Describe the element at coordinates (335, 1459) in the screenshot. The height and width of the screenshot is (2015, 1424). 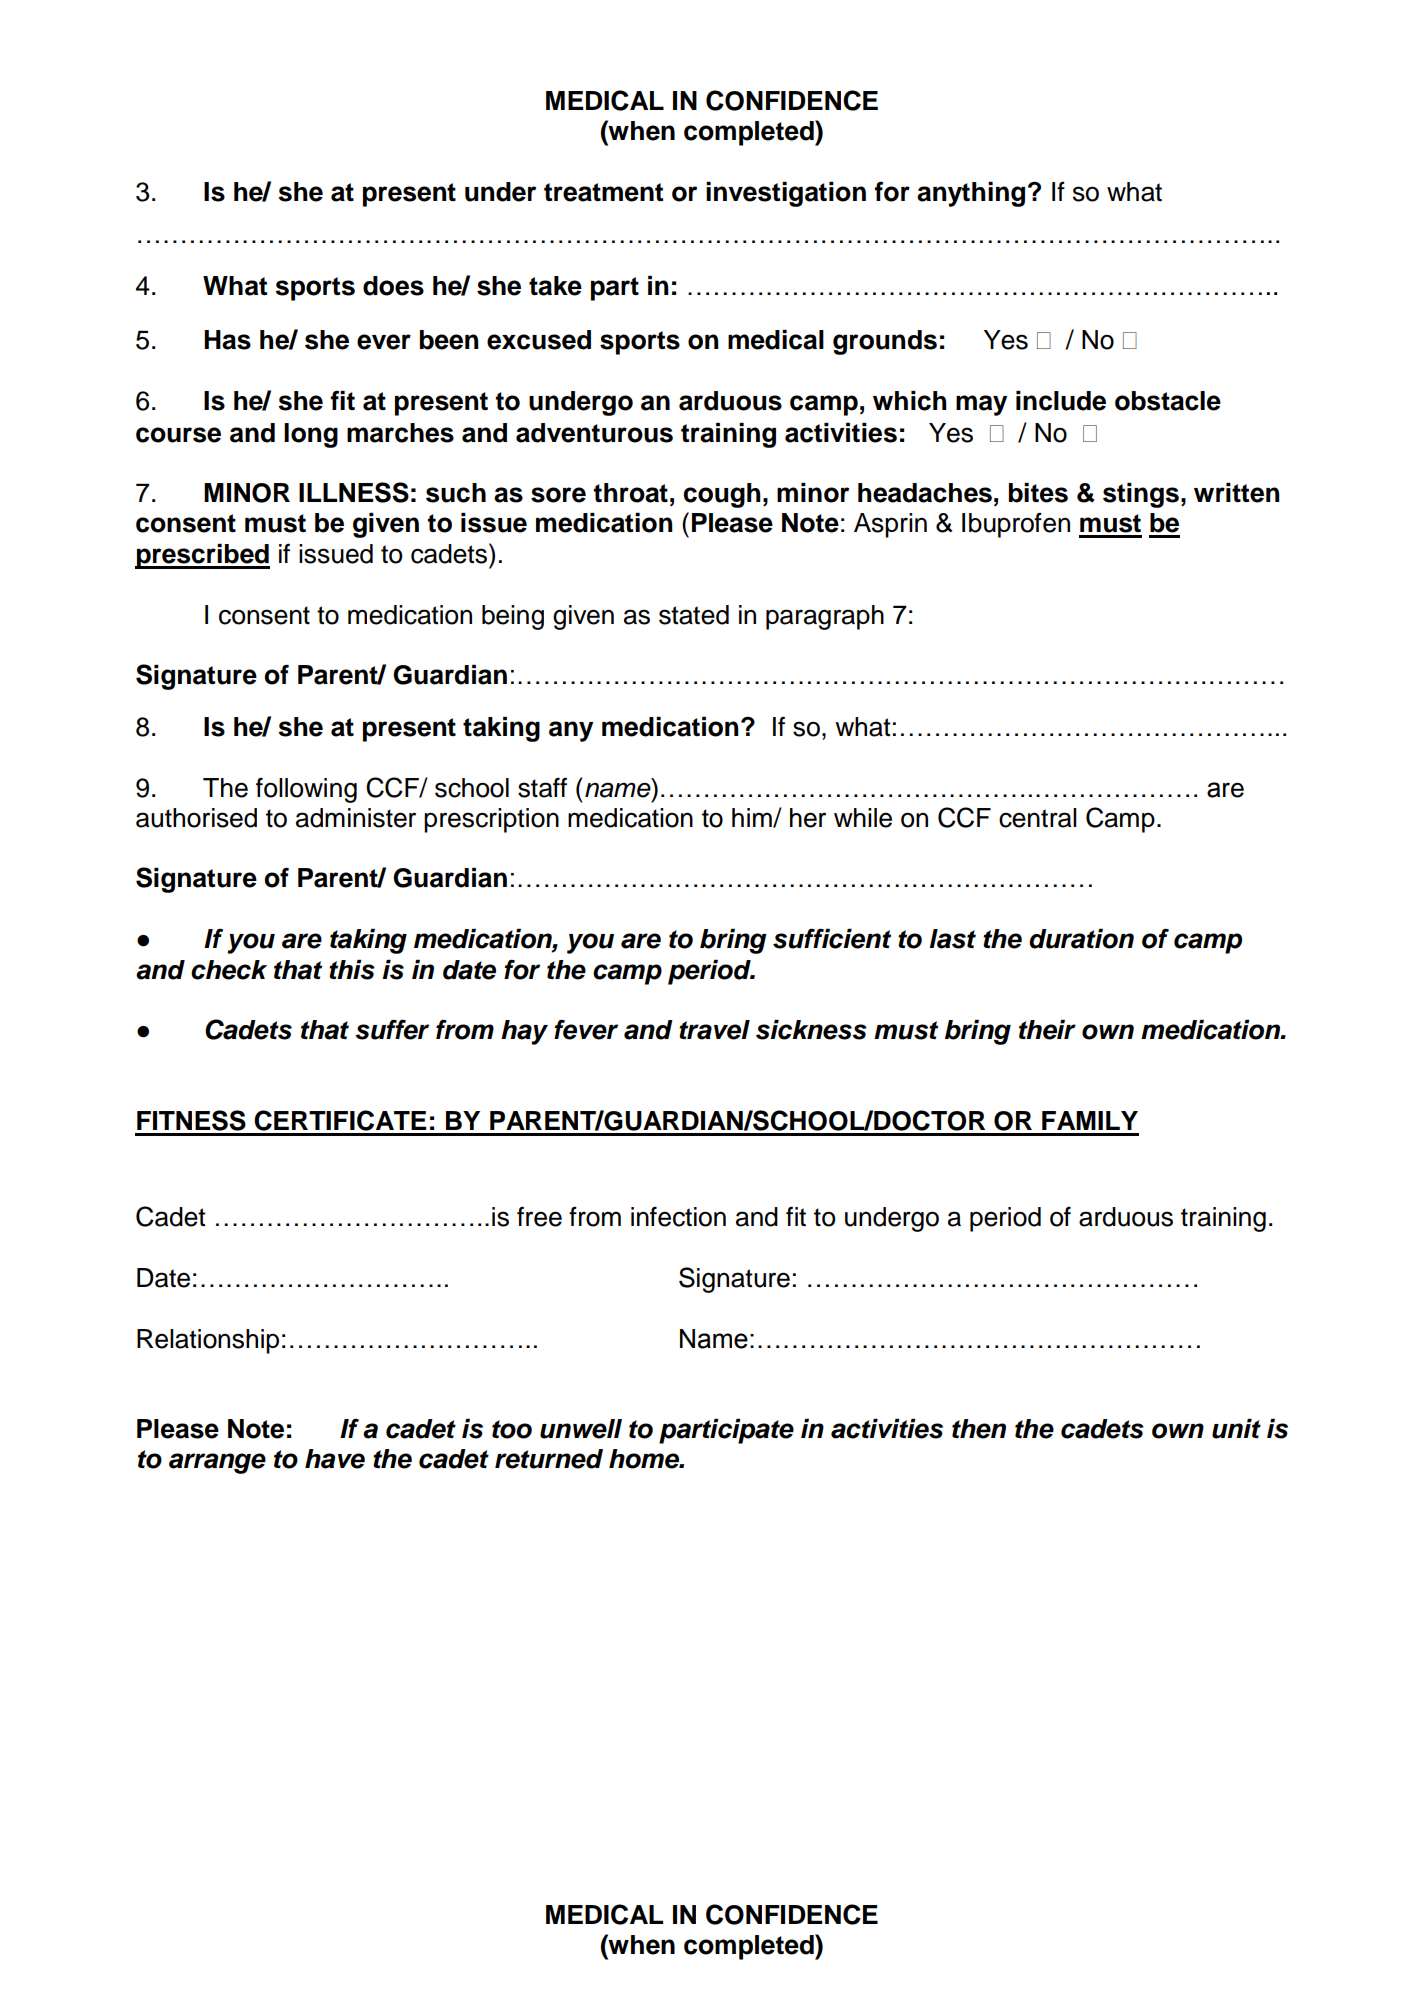
I see `have` at that location.
